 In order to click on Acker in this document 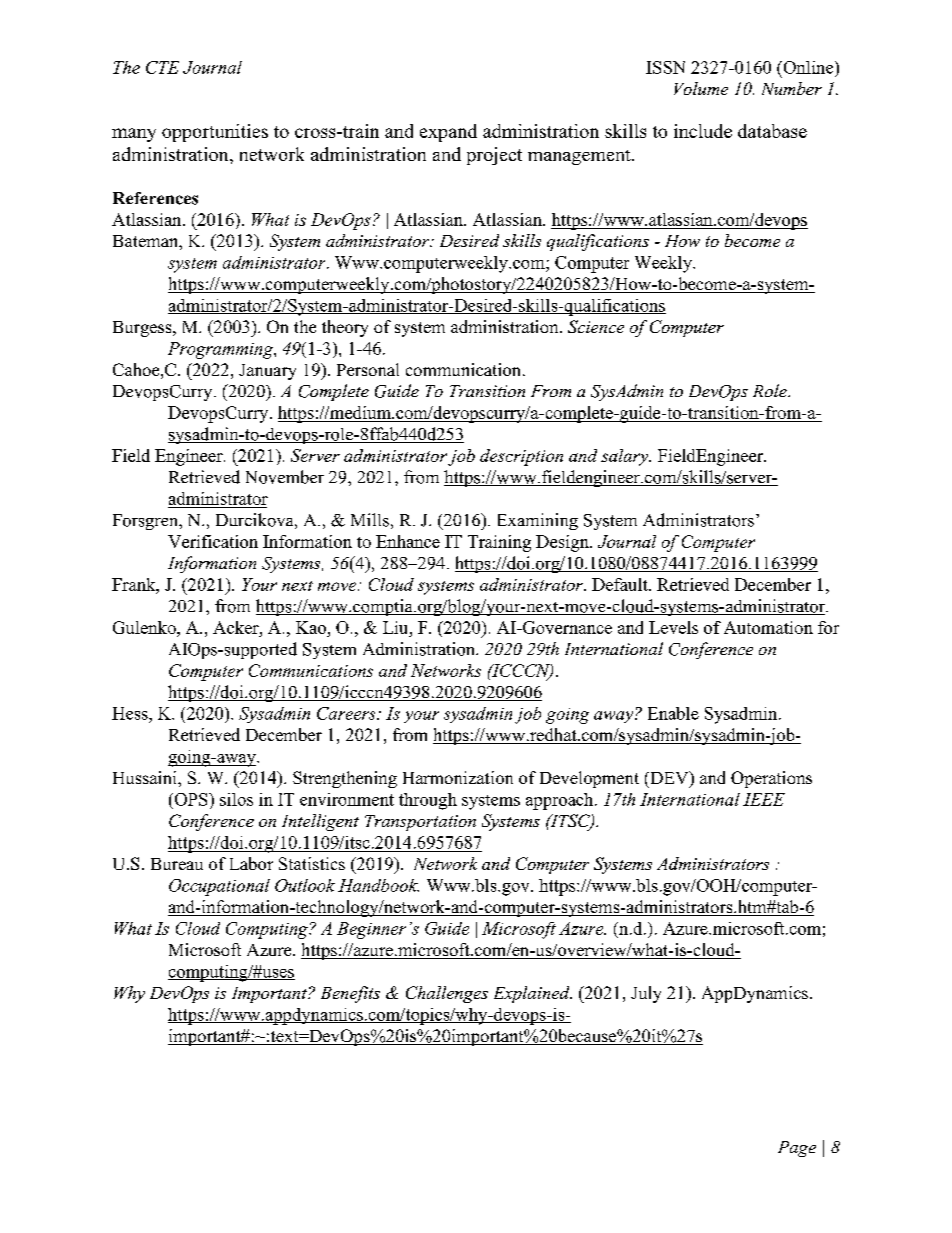, I will do `click(237, 627)`.
